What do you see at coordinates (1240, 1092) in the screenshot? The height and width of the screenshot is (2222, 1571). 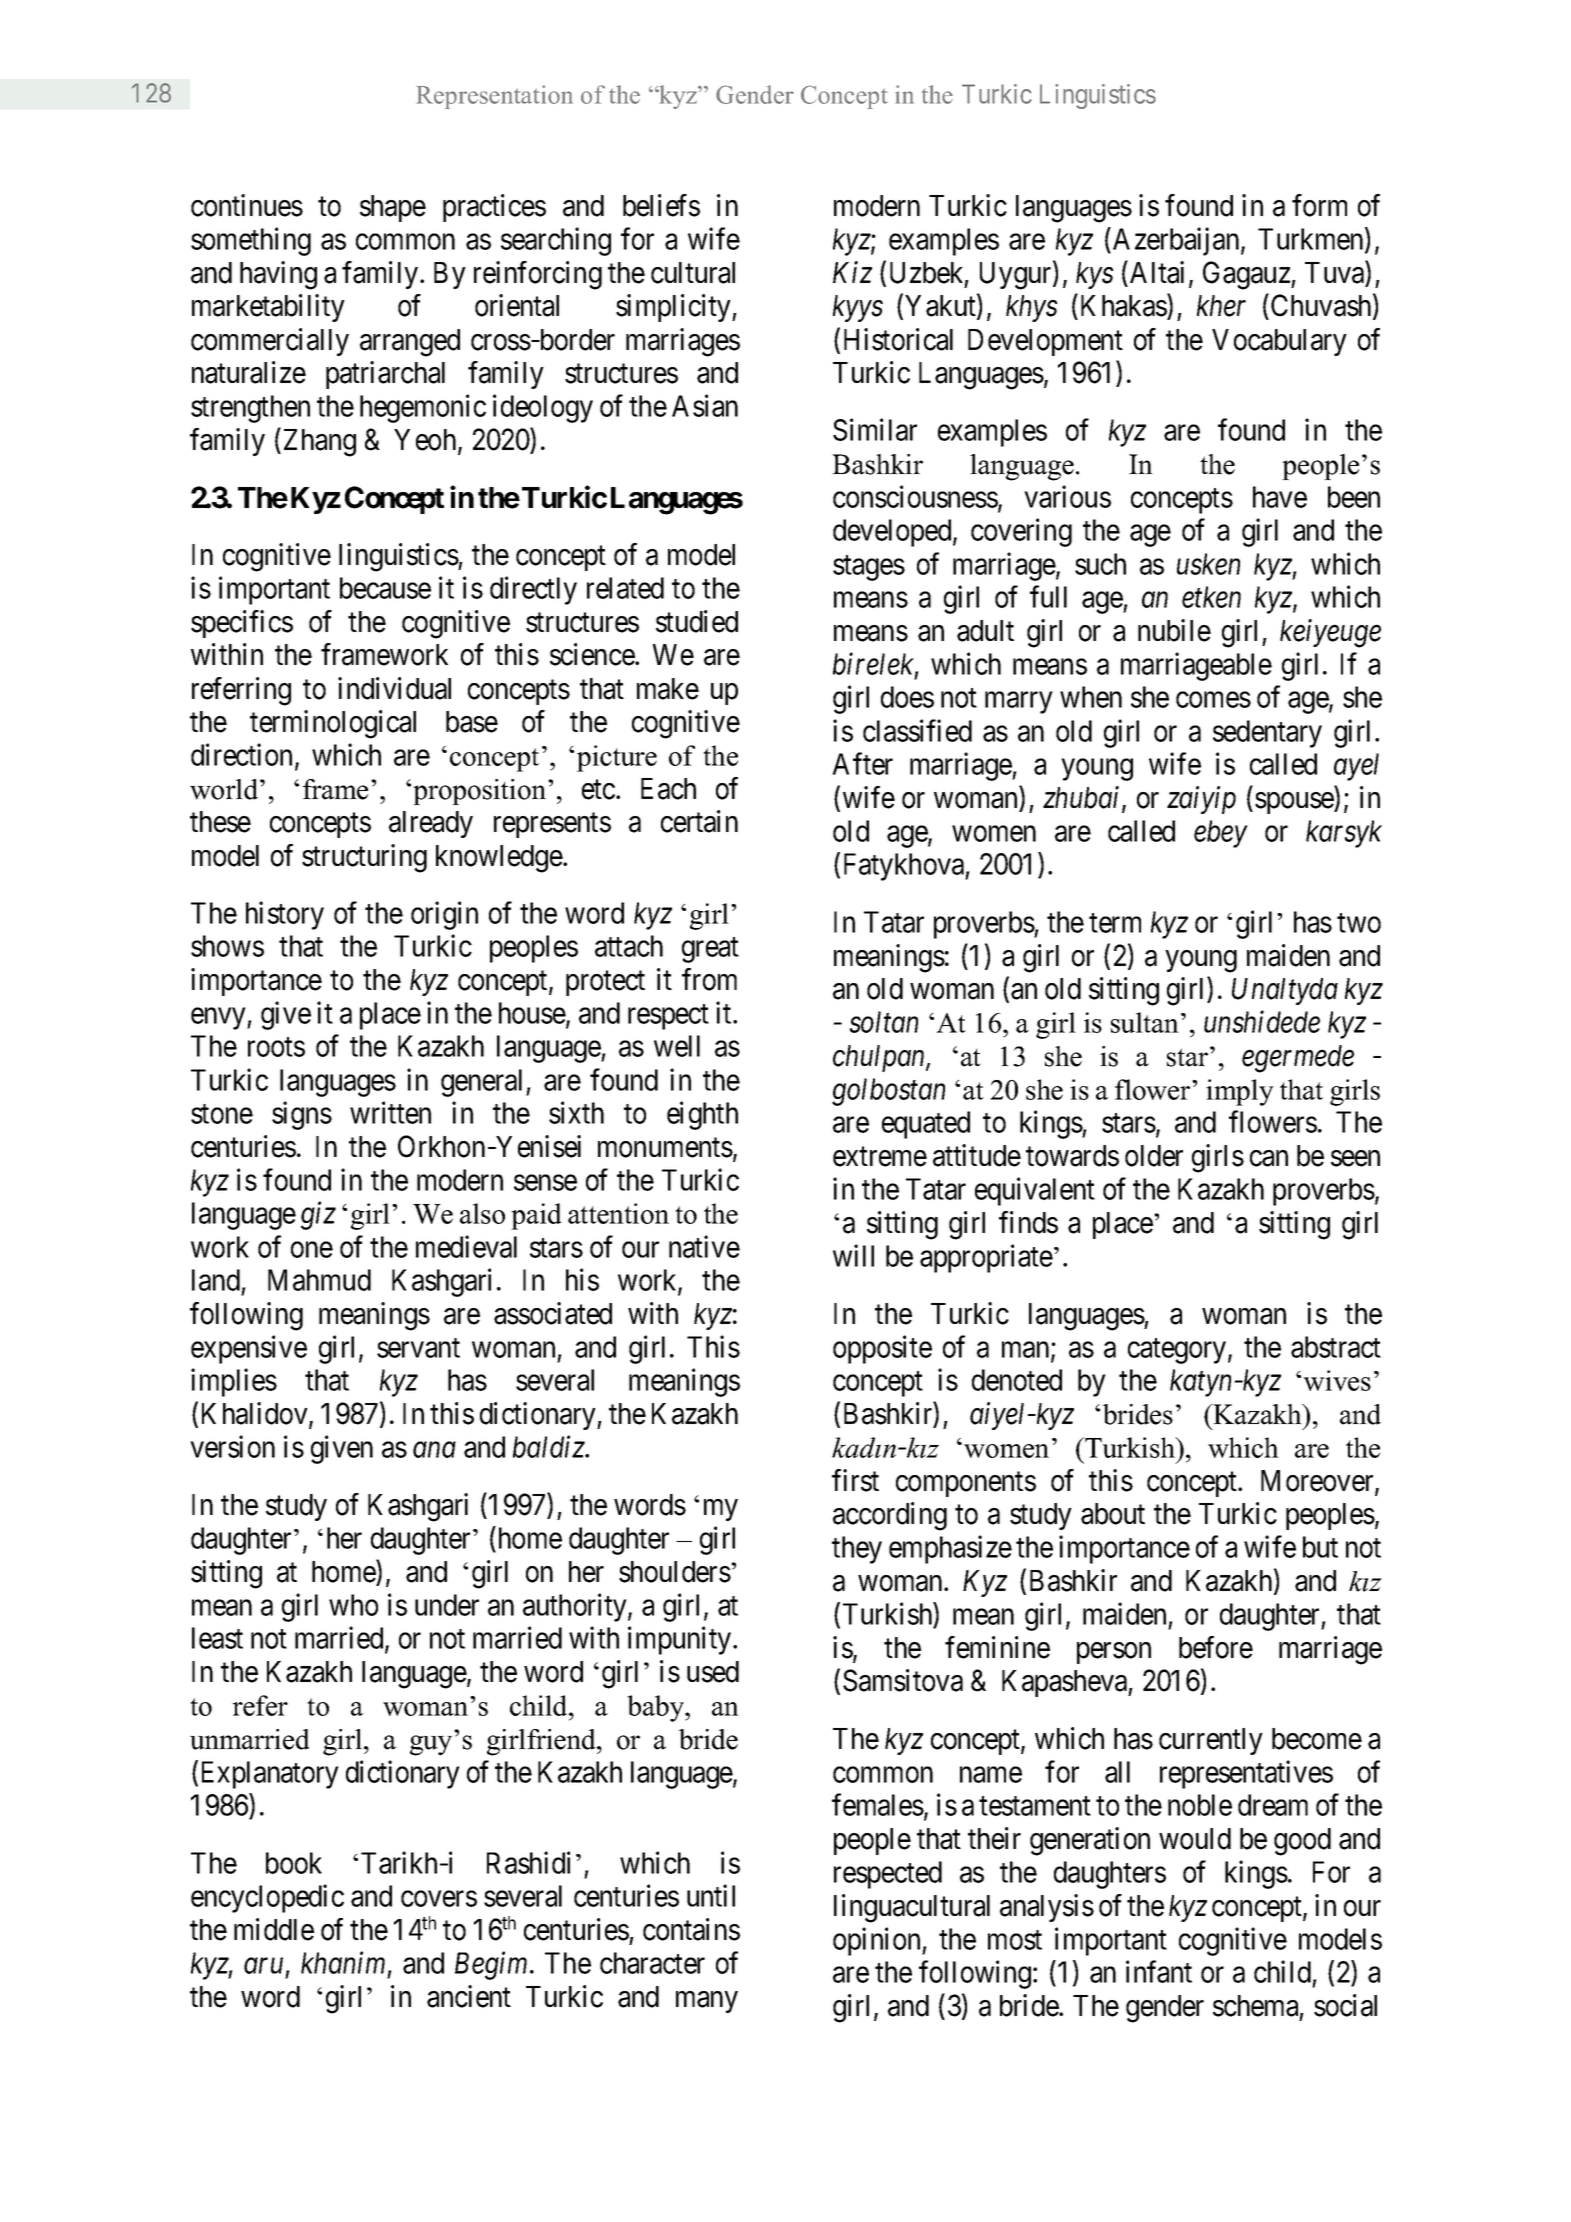 I see `imply` at bounding box center [1240, 1092].
